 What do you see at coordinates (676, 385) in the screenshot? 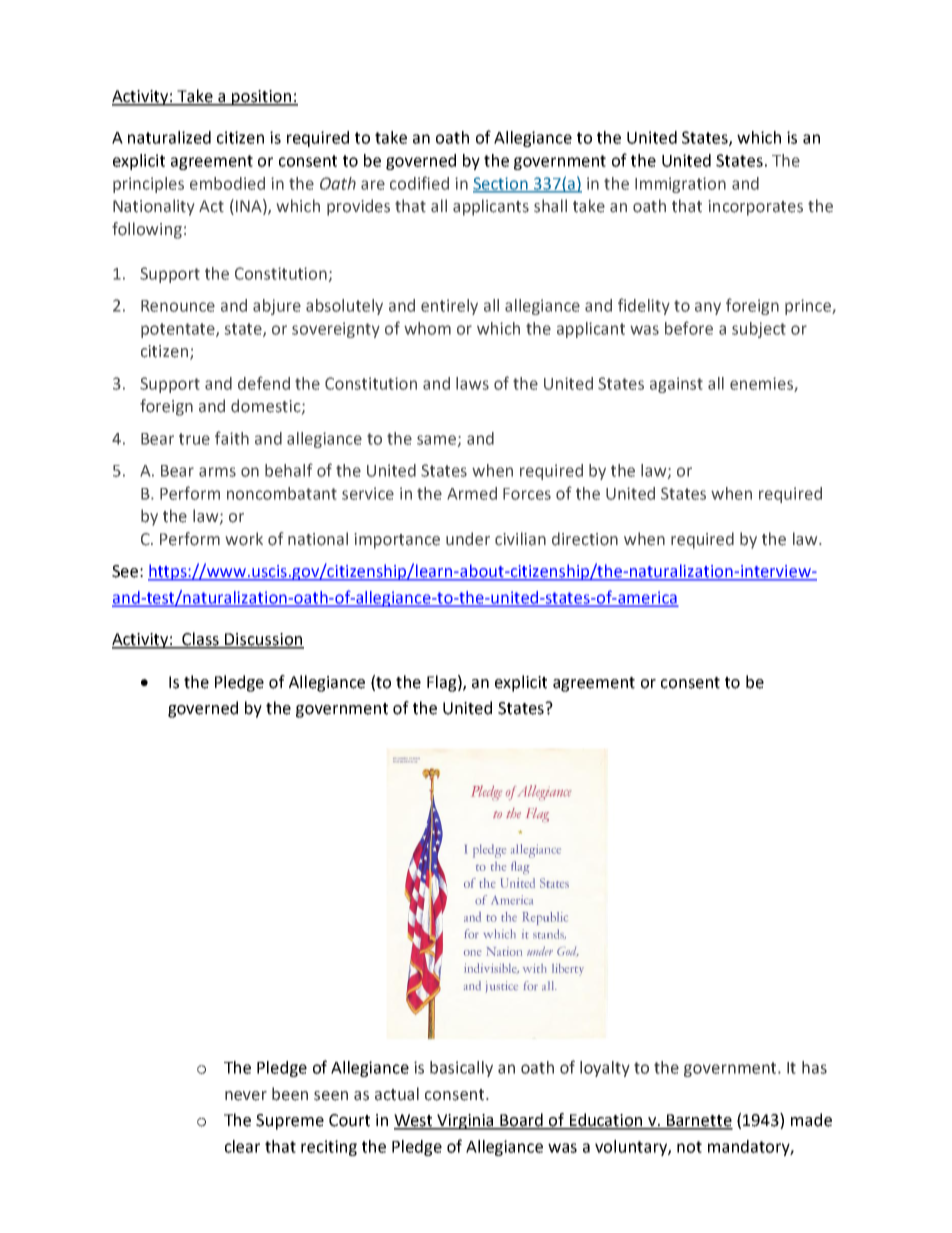
I see `against` at bounding box center [676, 385].
